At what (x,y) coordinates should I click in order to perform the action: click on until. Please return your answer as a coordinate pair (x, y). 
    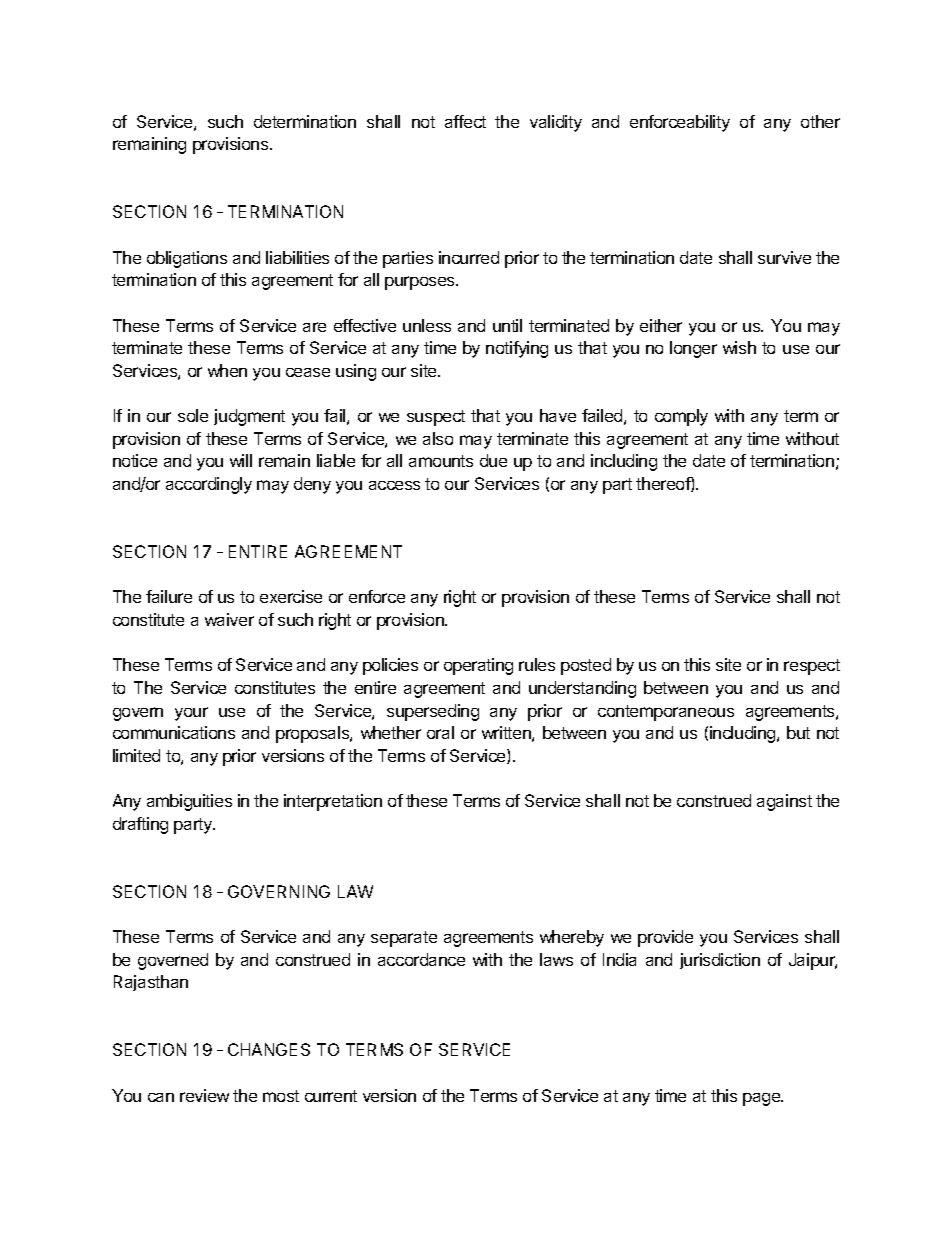
    Looking at the image, I should click on (507, 325).
